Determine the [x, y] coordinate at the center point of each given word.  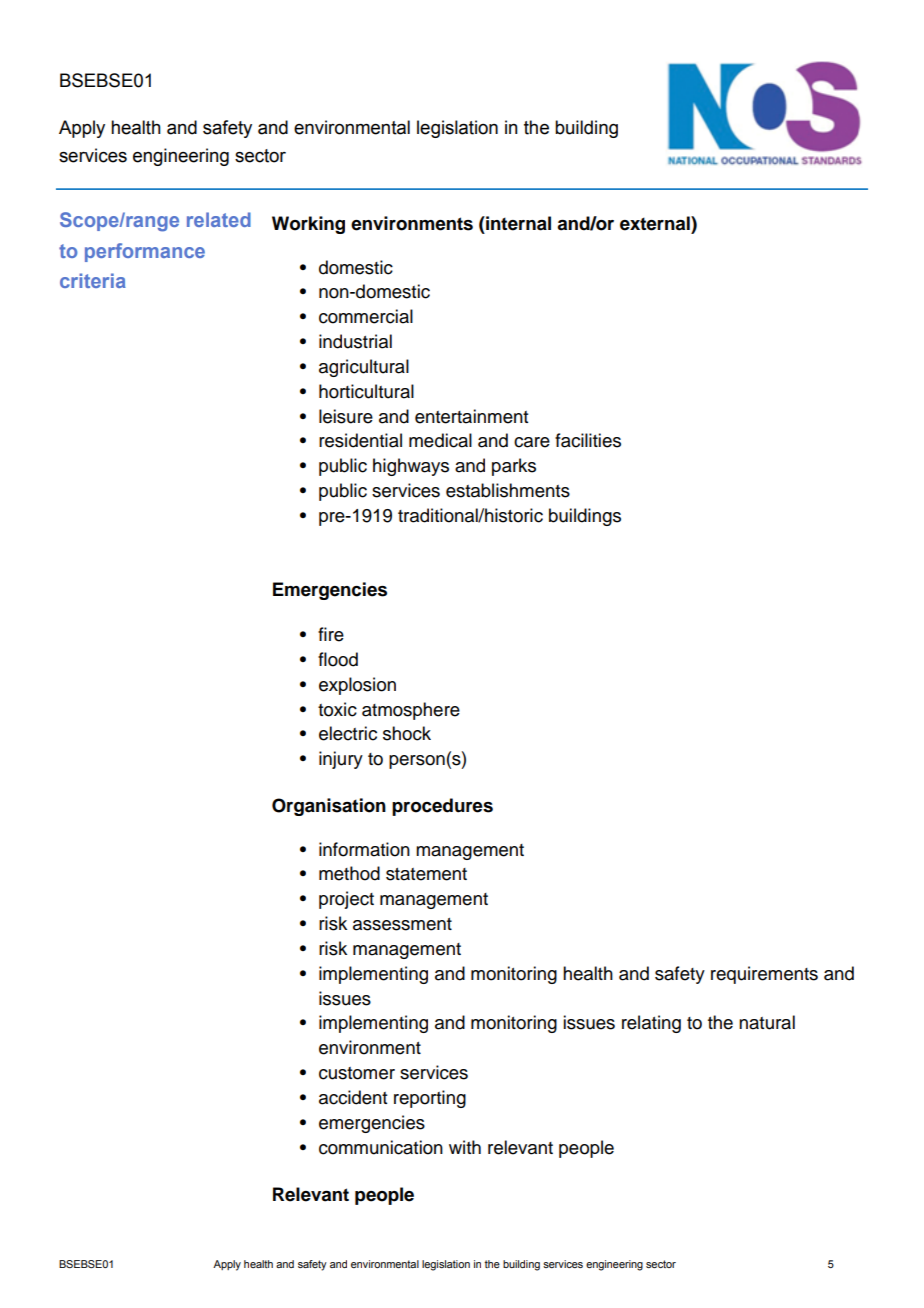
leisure [346, 416]
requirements [764, 975]
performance [145, 252]
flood [338, 659]
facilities [588, 440]
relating [651, 1024]
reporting [430, 1099]
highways [411, 467]
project [346, 900]
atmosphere [411, 711]
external [656, 223]
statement [426, 874]
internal [517, 223]
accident [353, 1097]
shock [407, 733]
